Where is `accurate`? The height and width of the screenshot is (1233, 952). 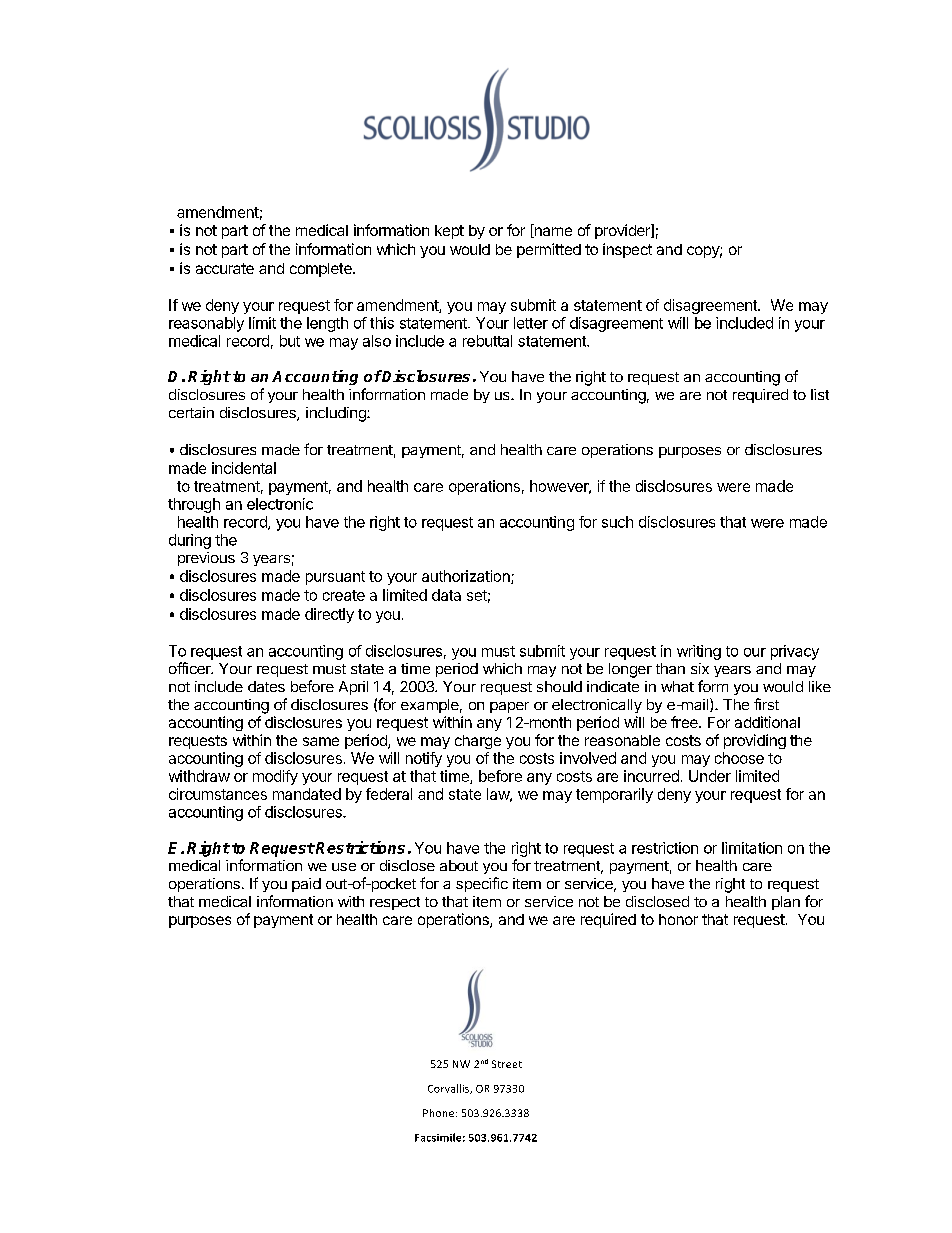 accurate is located at coordinates (225, 268).
